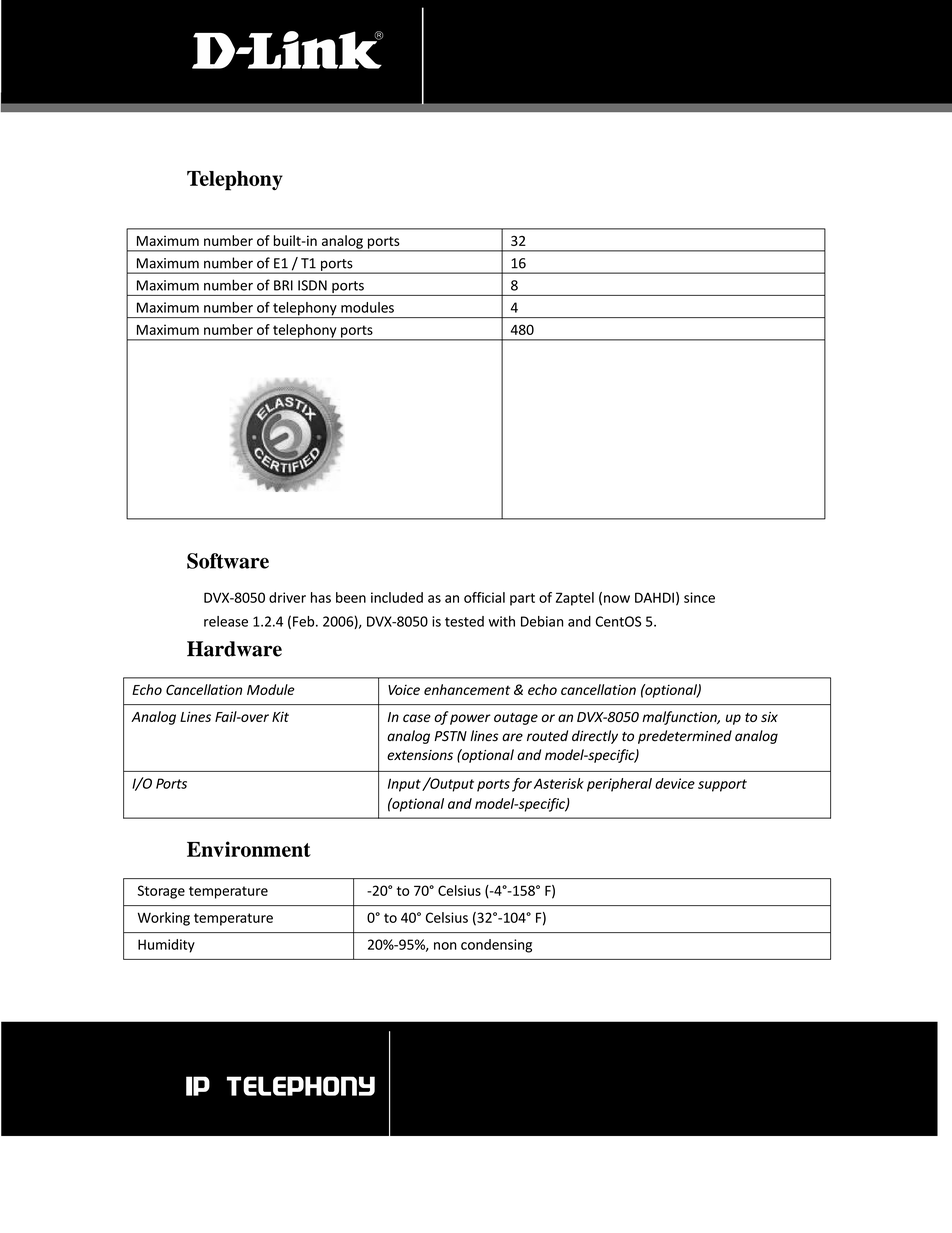  Describe the element at coordinates (699, 597) in the document. I see `since` at that location.
